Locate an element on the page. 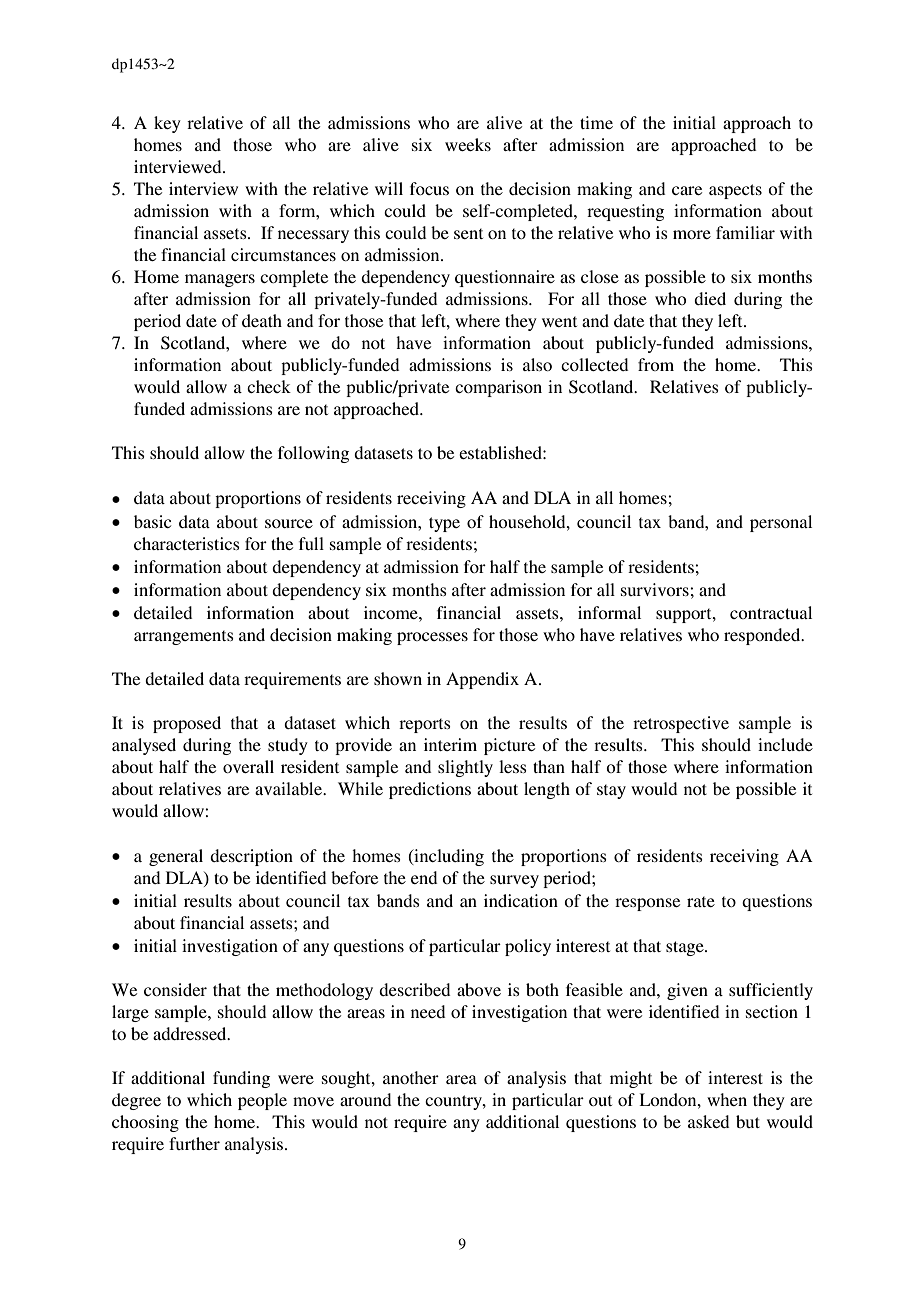  weeks is located at coordinates (468, 144).
